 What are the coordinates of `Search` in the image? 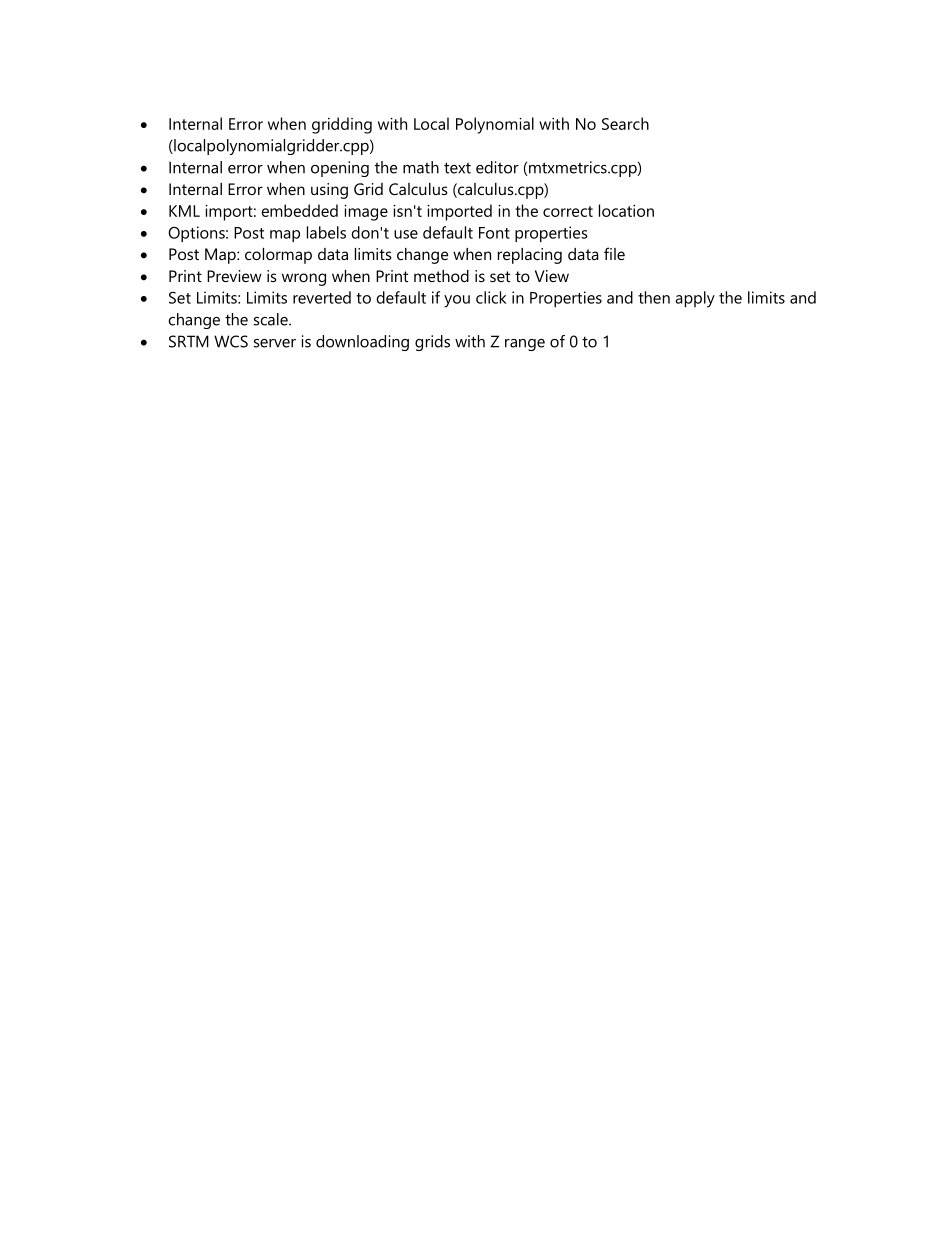 It's located at (625, 123).
